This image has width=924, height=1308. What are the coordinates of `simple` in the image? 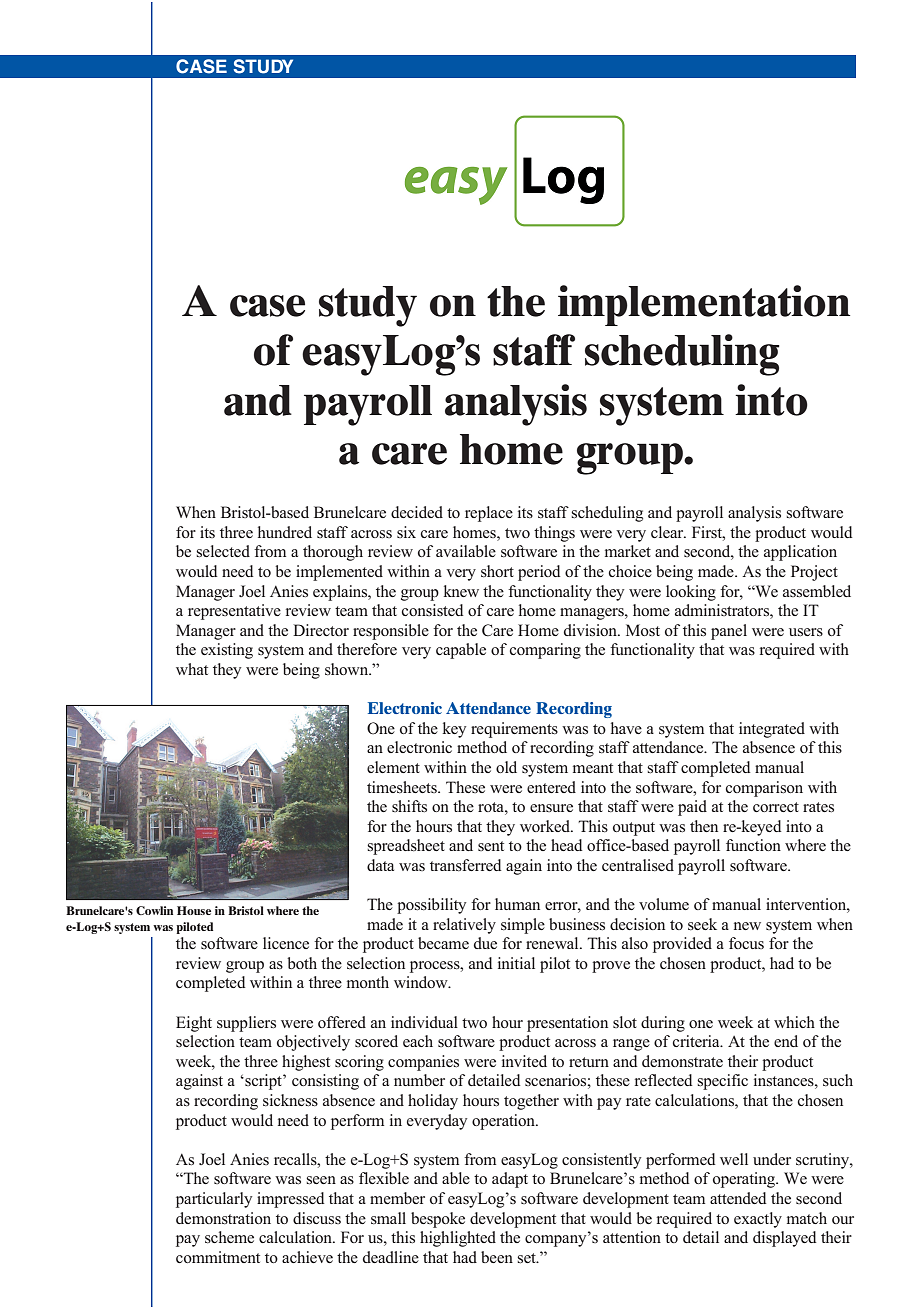 It's located at (523, 926).
